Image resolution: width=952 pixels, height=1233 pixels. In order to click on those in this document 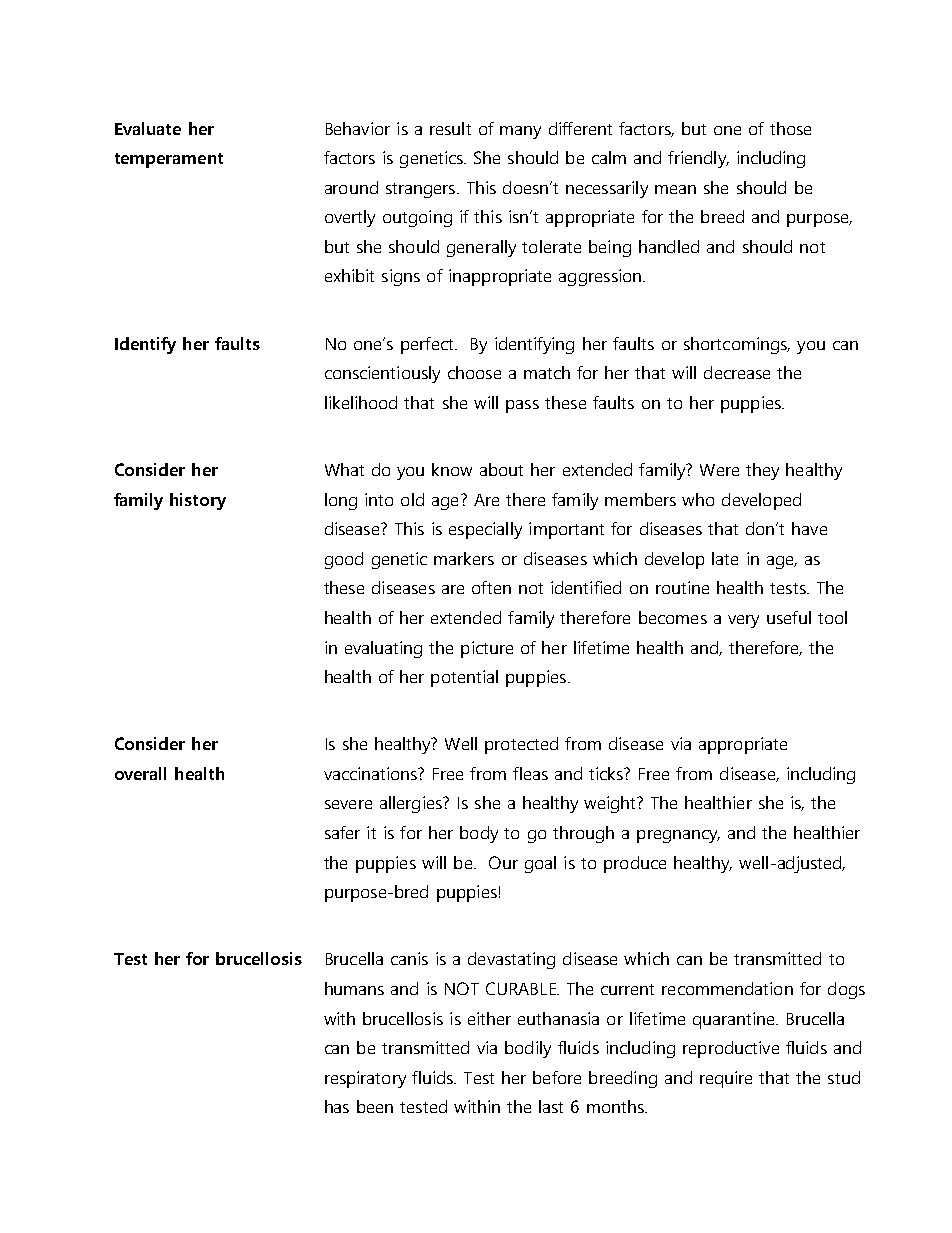, I will do `click(790, 128)`.
